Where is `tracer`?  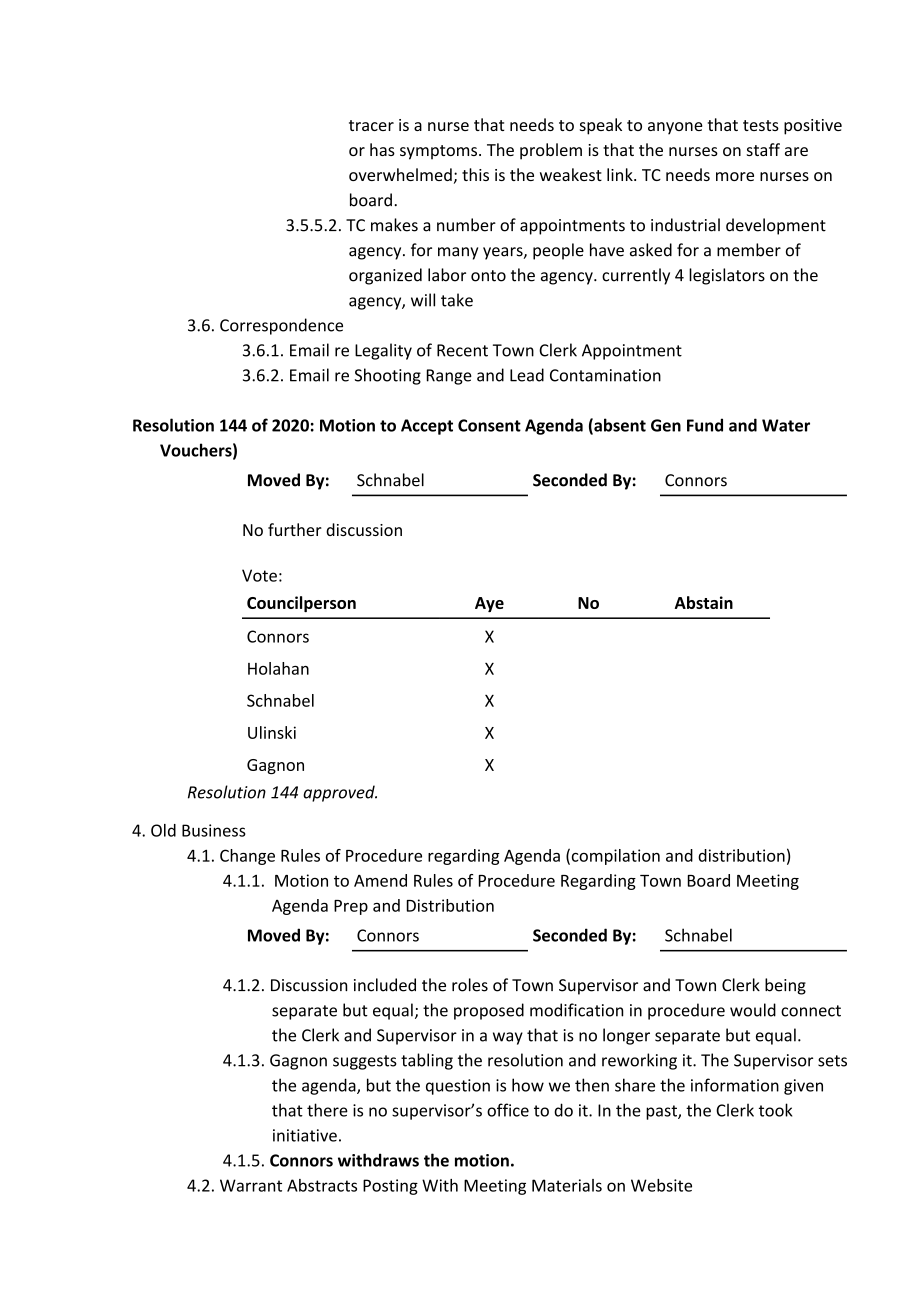
tracer is located at coordinates (371, 125).
